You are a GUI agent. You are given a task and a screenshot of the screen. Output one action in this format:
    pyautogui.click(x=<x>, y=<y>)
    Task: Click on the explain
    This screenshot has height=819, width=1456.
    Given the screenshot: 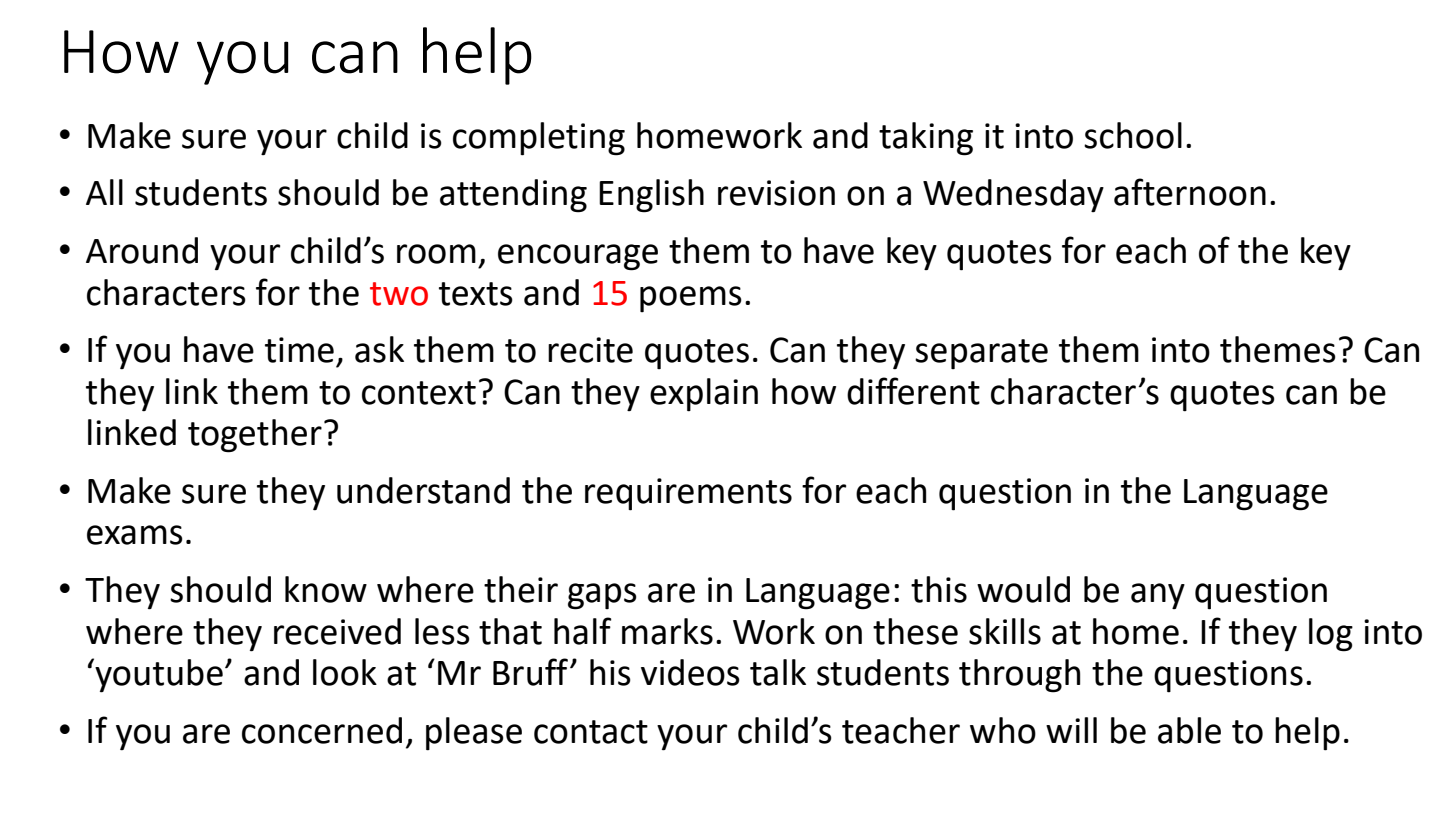 What is the action you would take?
    pyautogui.click(x=704, y=395)
